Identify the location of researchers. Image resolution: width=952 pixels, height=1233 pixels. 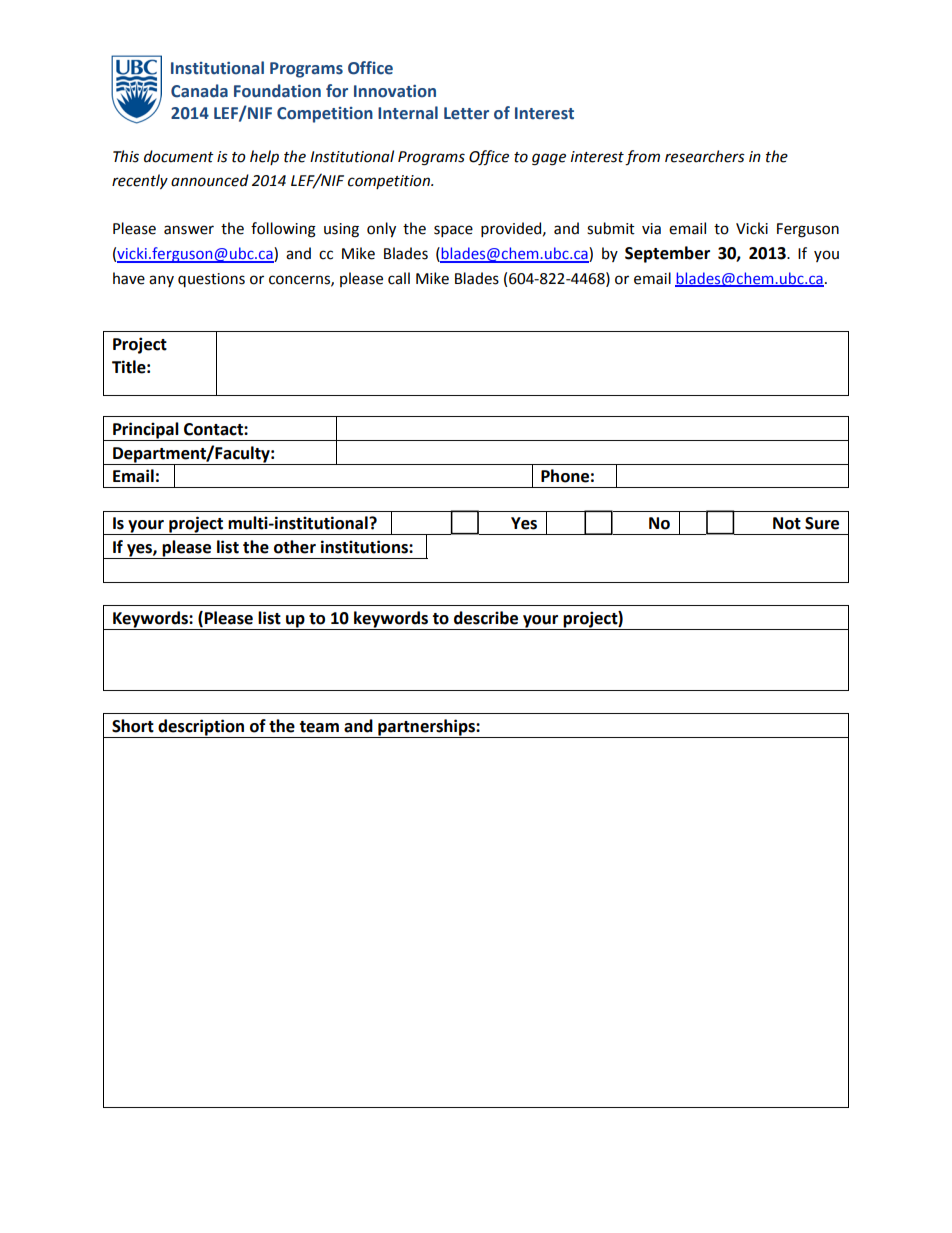
(705, 156).
